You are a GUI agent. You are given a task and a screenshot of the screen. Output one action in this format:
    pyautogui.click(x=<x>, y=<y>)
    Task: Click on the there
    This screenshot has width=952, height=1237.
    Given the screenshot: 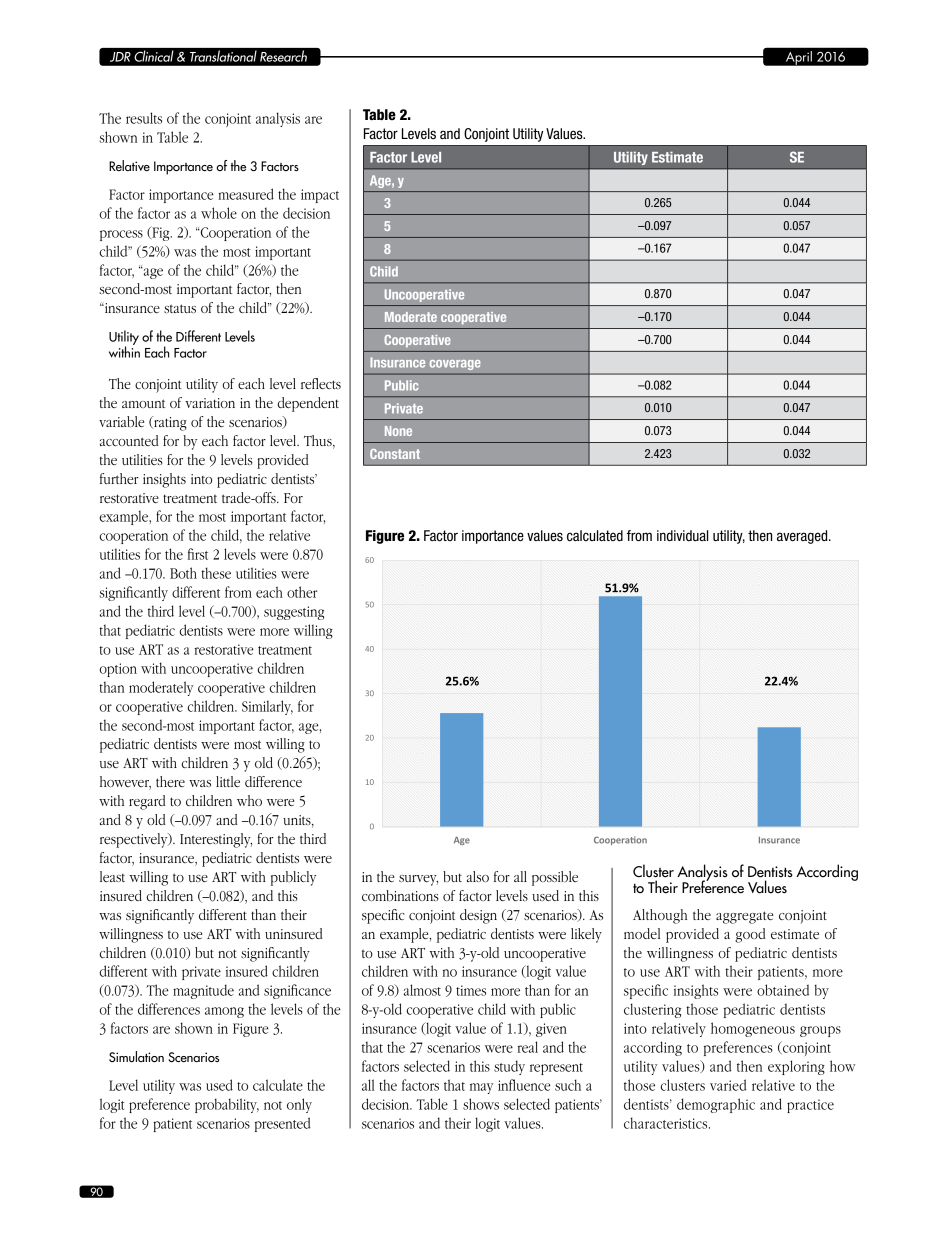 What is the action you would take?
    pyautogui.click(x=170, y=781)
